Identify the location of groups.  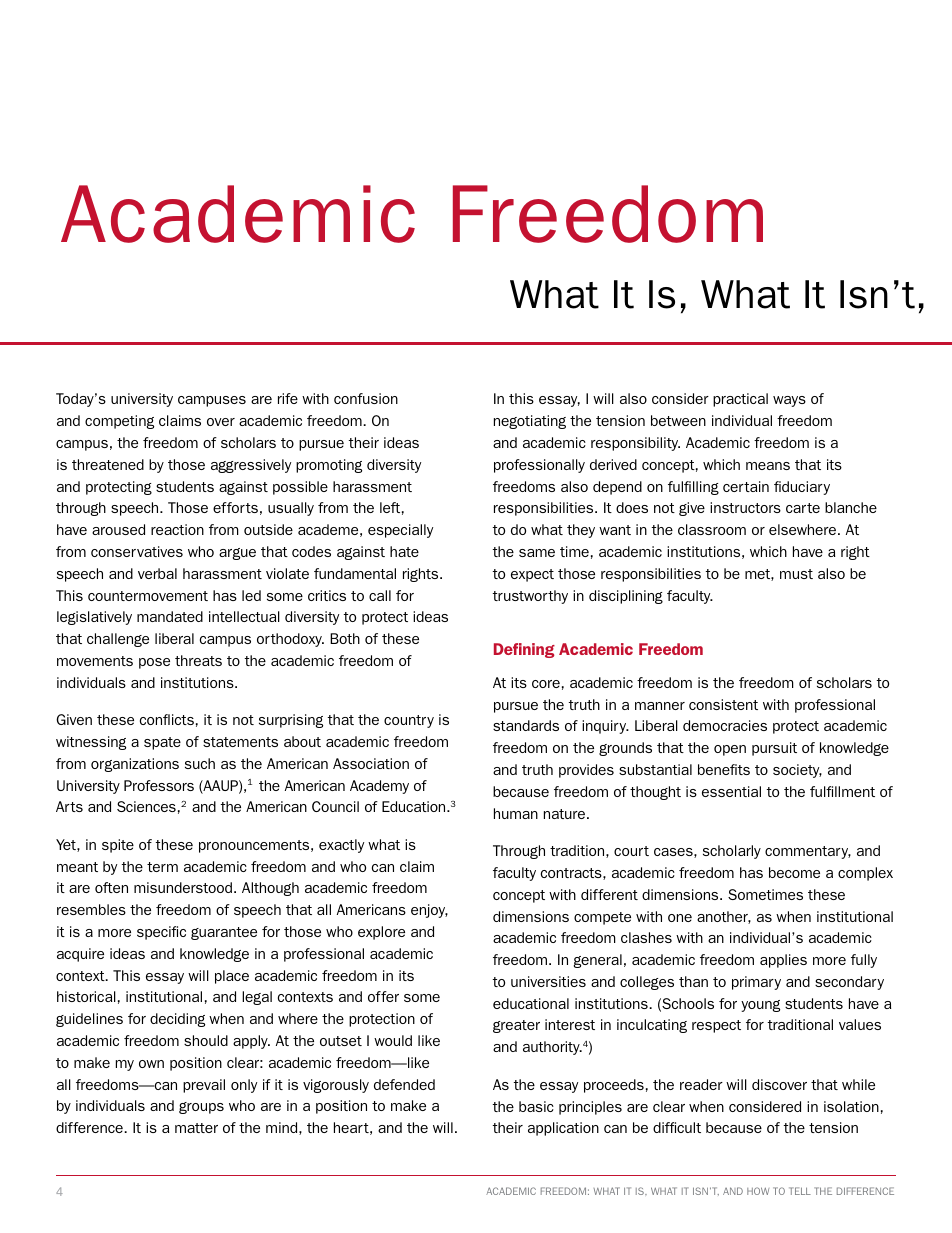
(201, 1108).
